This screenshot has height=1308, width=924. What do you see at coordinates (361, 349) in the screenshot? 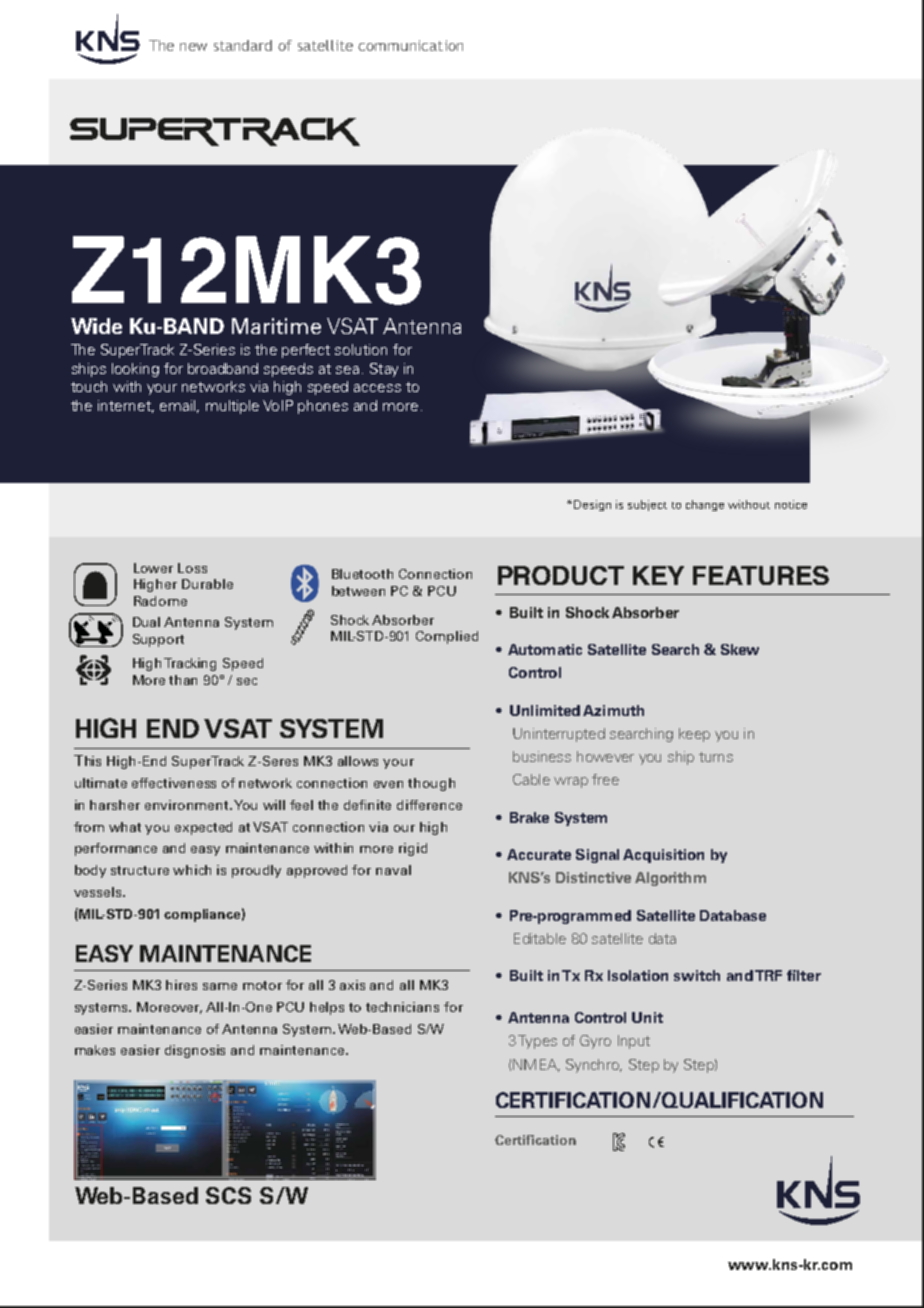
I see `solution` at bounding box center [361, 349].
